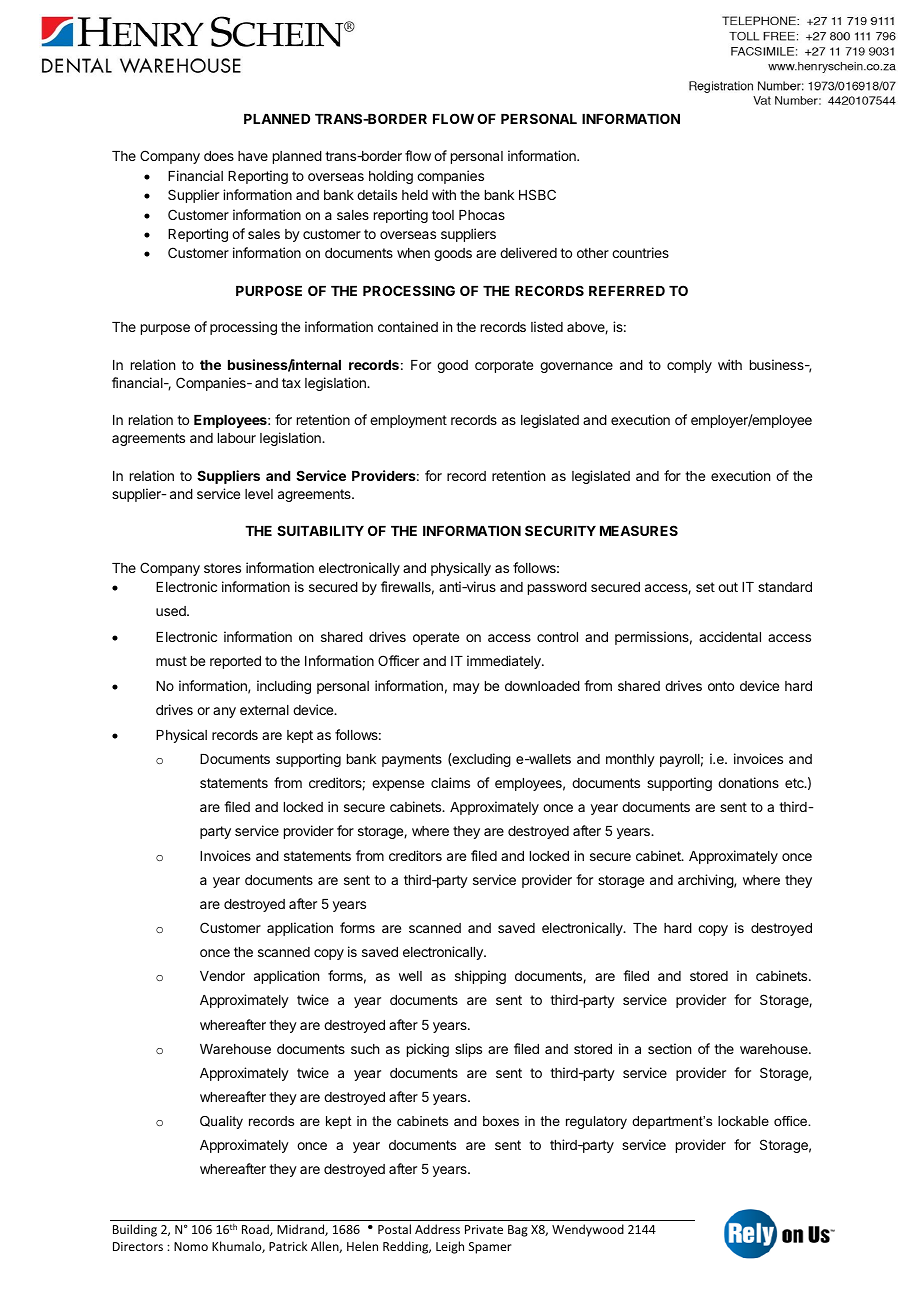 This image has height=1308, width=924. What do you see at coordinates (450, 782) in the image?
I see `claims` at bounding box center [450, 782].
